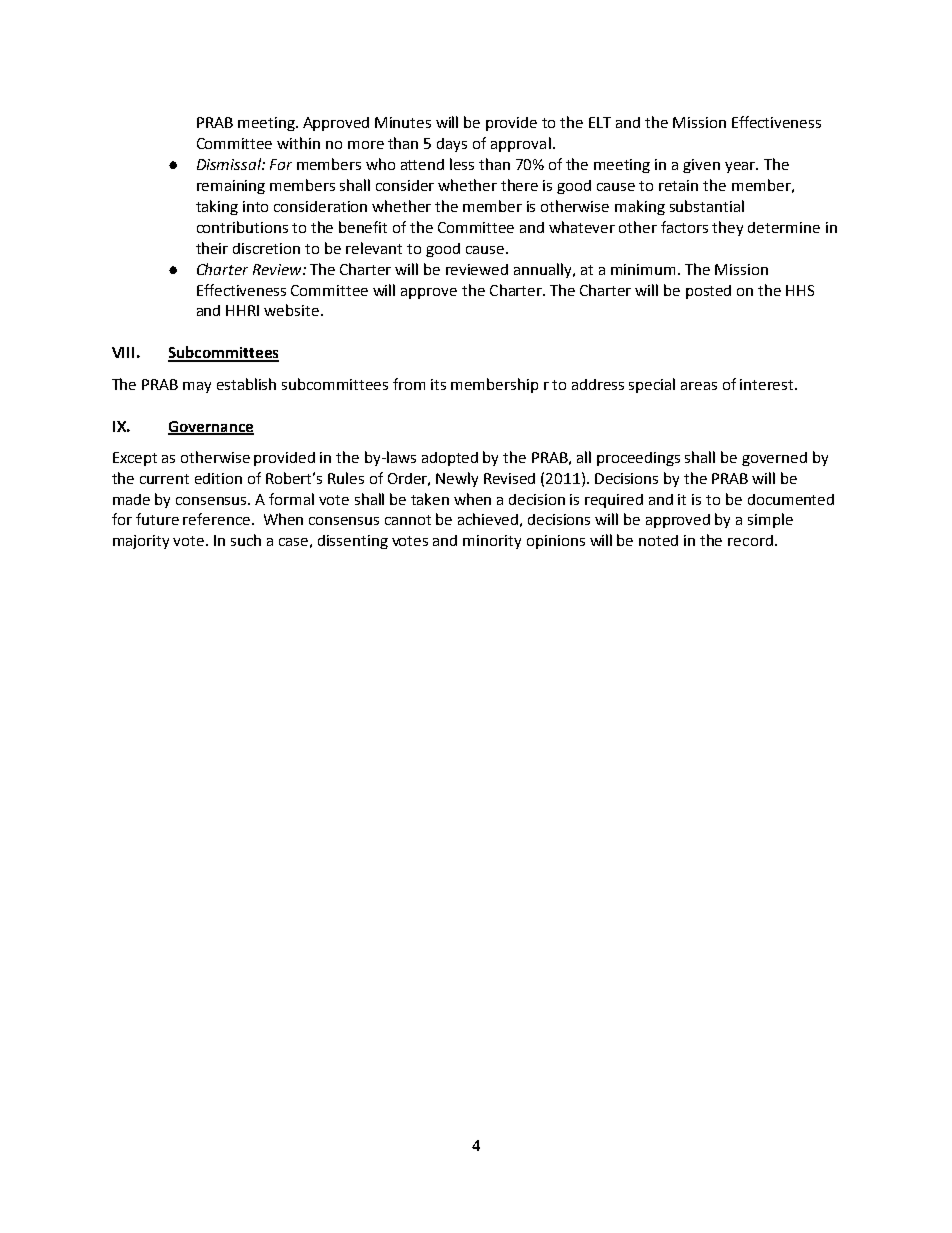 This screenshot has width=952, height=1233. What do you see at coordinates (438, 384) in the screenshot?
I see `its` at bounding box center [438, 384].
